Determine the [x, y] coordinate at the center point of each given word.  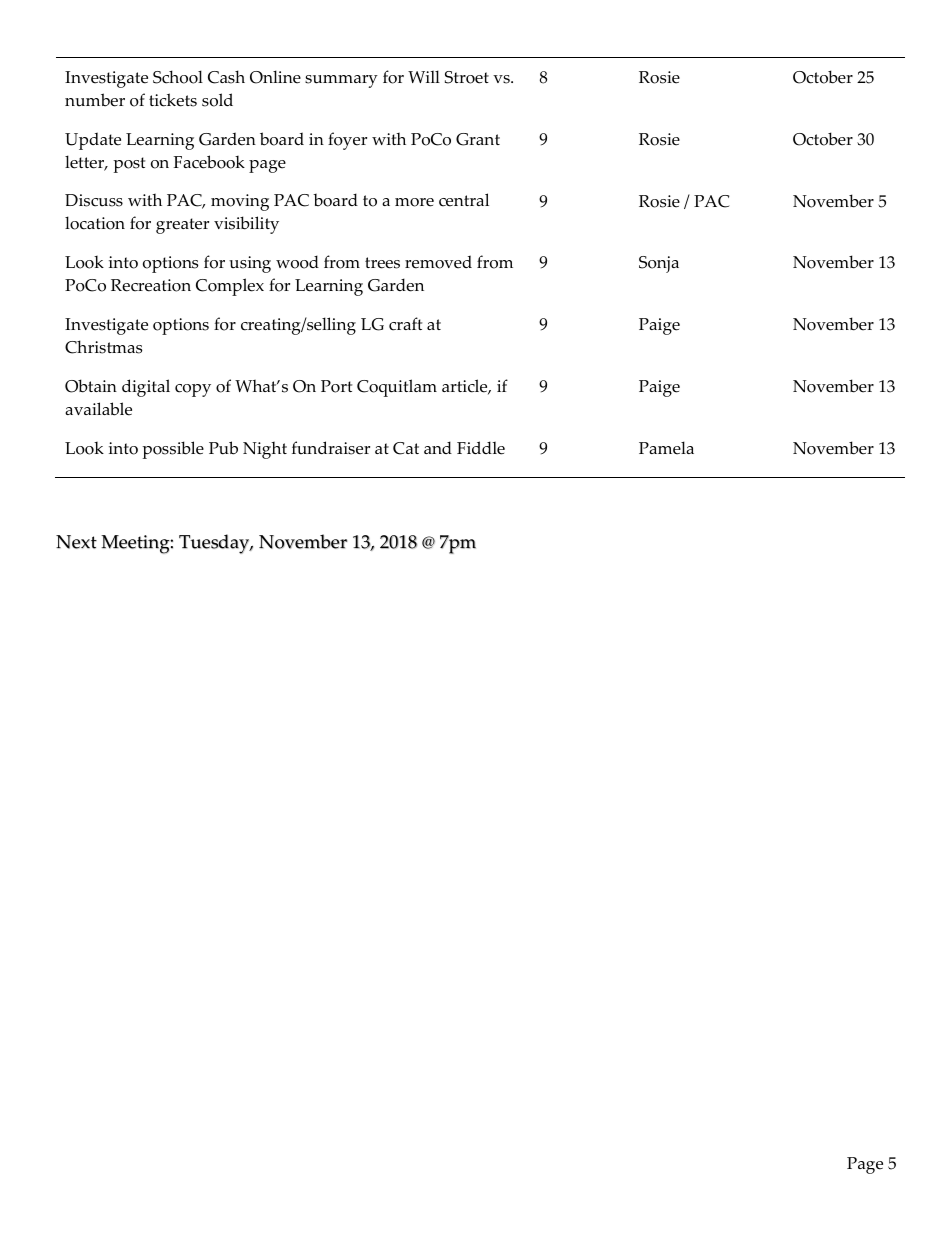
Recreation [151, 285]
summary [341, 81]
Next [76, 542]
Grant [478, 139]
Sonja [659, 264]
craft [405, 324]
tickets [173, 100]
